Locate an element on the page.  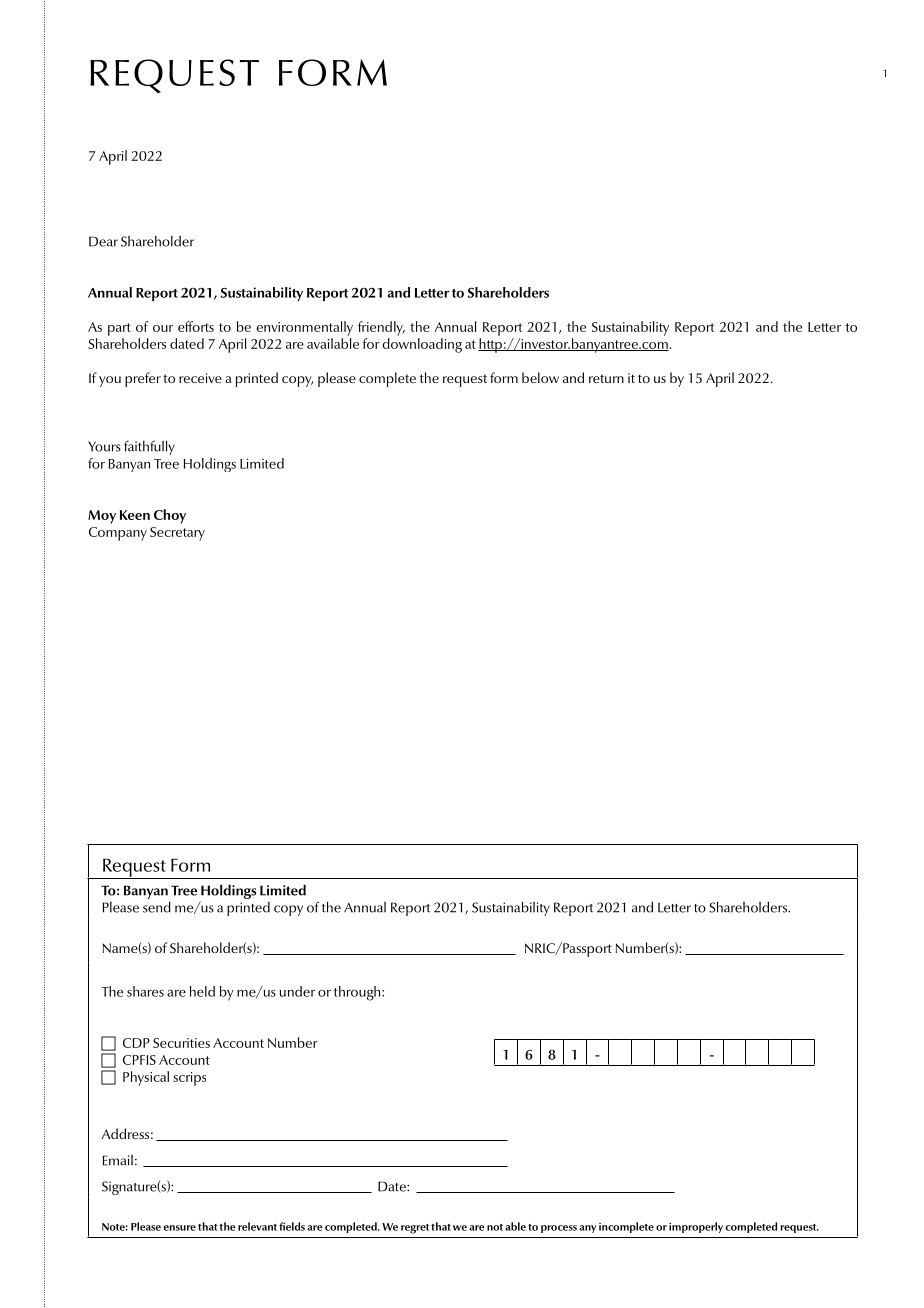
below is located at coordinates (540, 377).
